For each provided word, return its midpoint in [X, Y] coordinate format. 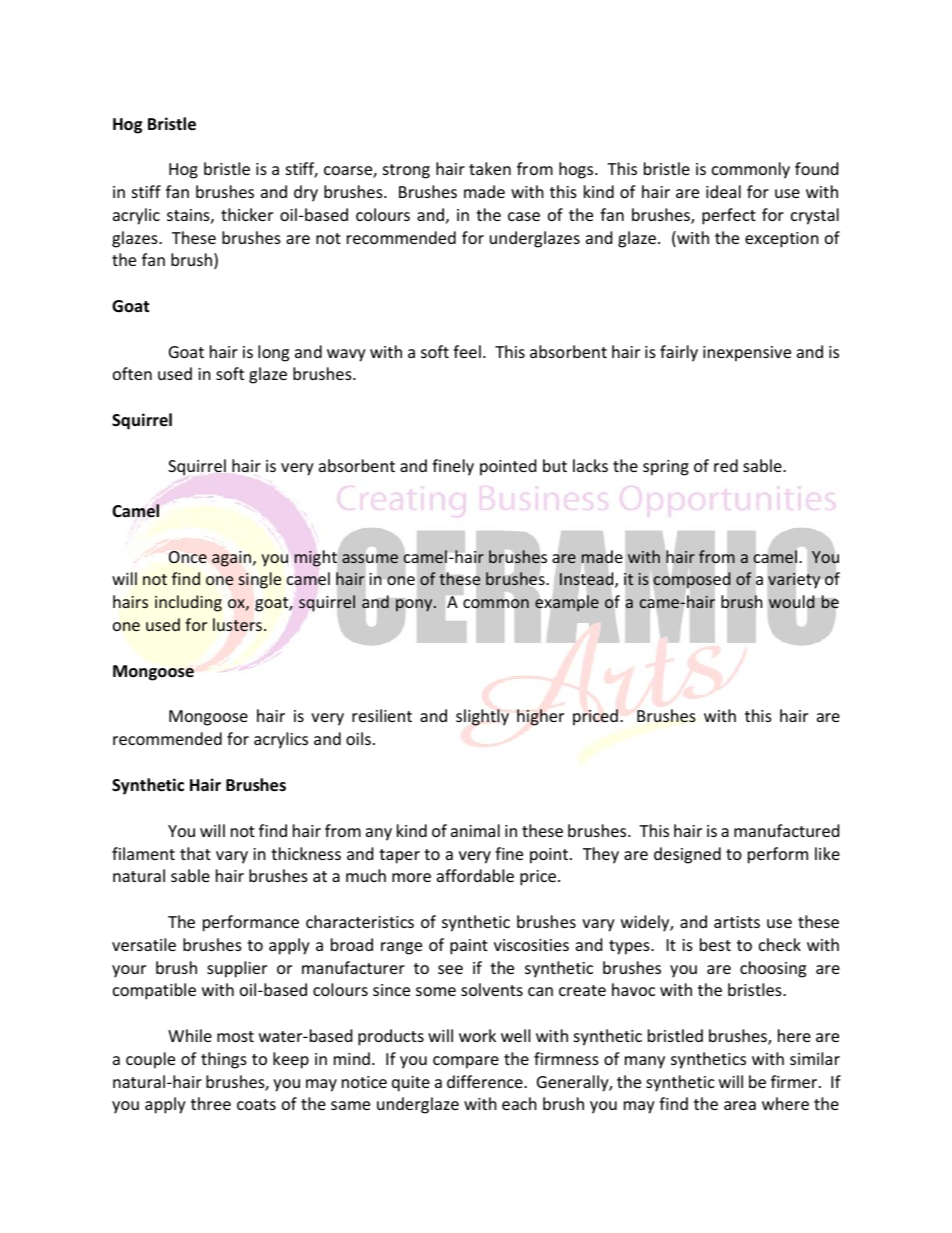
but [555, 465]
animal [475, 830]
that [195, 853]
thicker [247, 214]
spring [666, 468]
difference [486, 1081]
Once [188, 557]
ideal [723, 191]
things [224, 1060]
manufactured [786, 830]
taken [490, 168]
